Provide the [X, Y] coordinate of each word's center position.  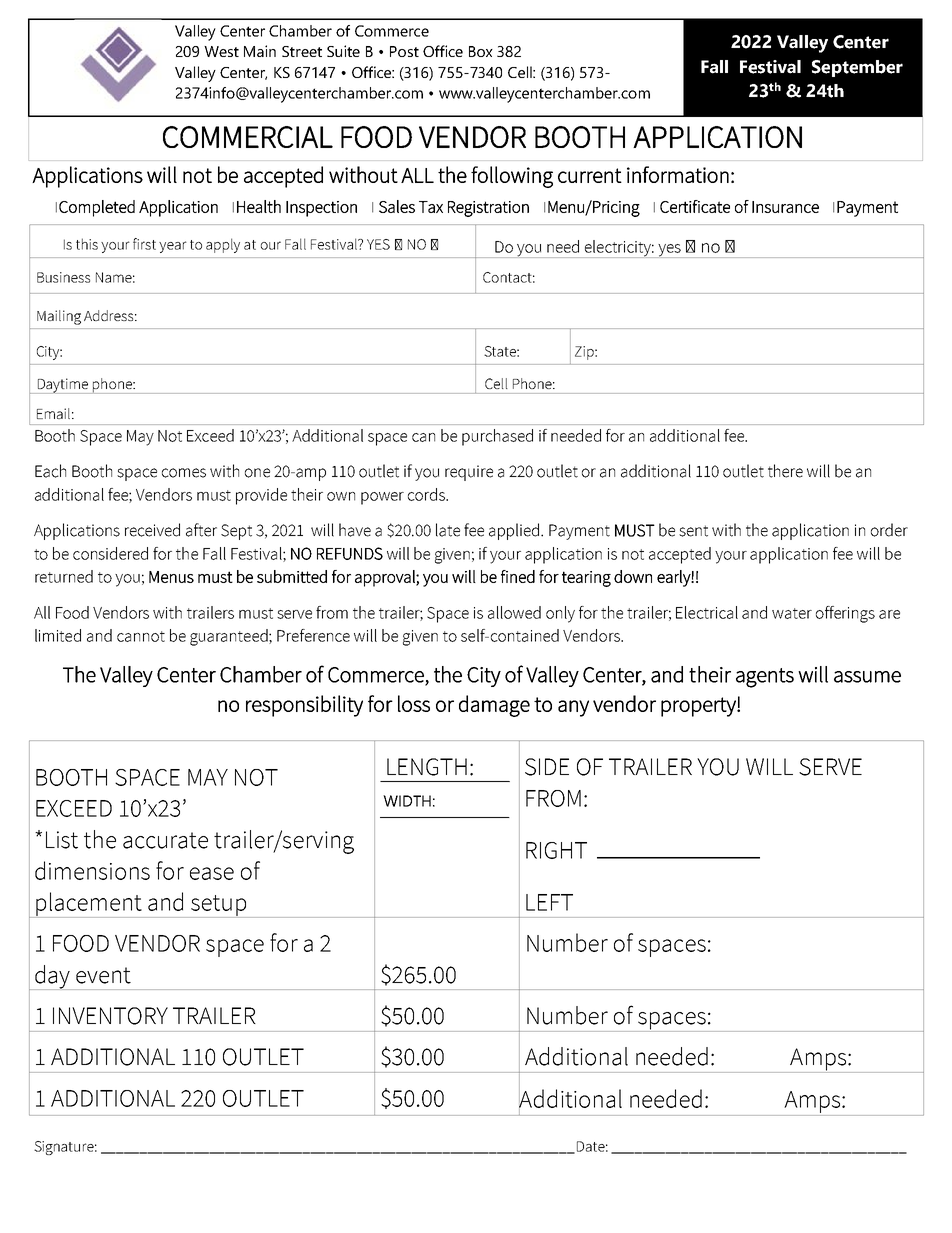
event [103, 975]
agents [765, 678]
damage [494, 706]
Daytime [63, 386]
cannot [141, 636]
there [785, 471]
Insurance [785, 207]
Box [481, 51]
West [221, 51]
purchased [497, 437]
